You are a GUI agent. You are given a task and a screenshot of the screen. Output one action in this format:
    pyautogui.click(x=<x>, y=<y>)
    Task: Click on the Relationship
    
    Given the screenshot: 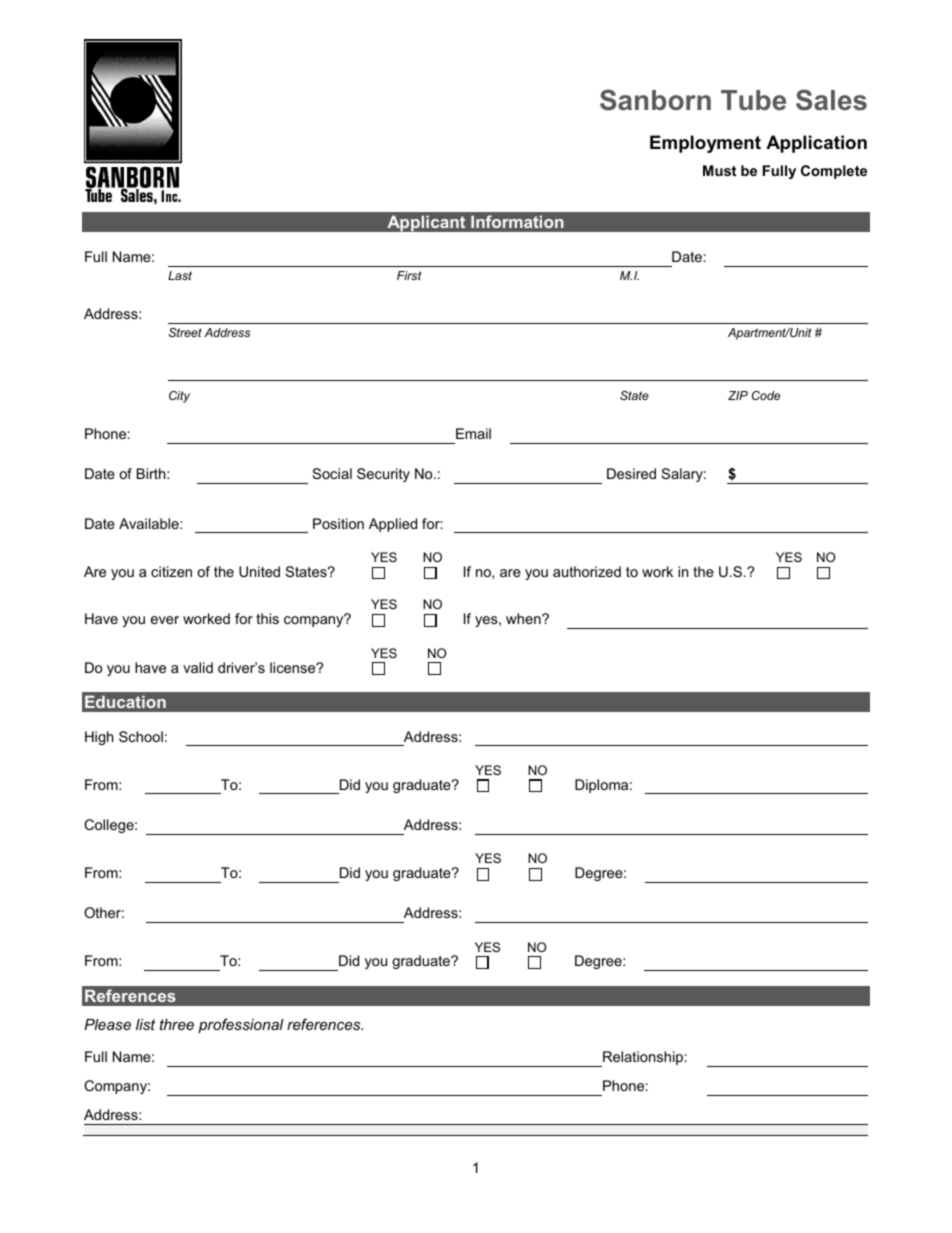 What is the action you would take?
    pyautogui.click(x=642, y=1059)
